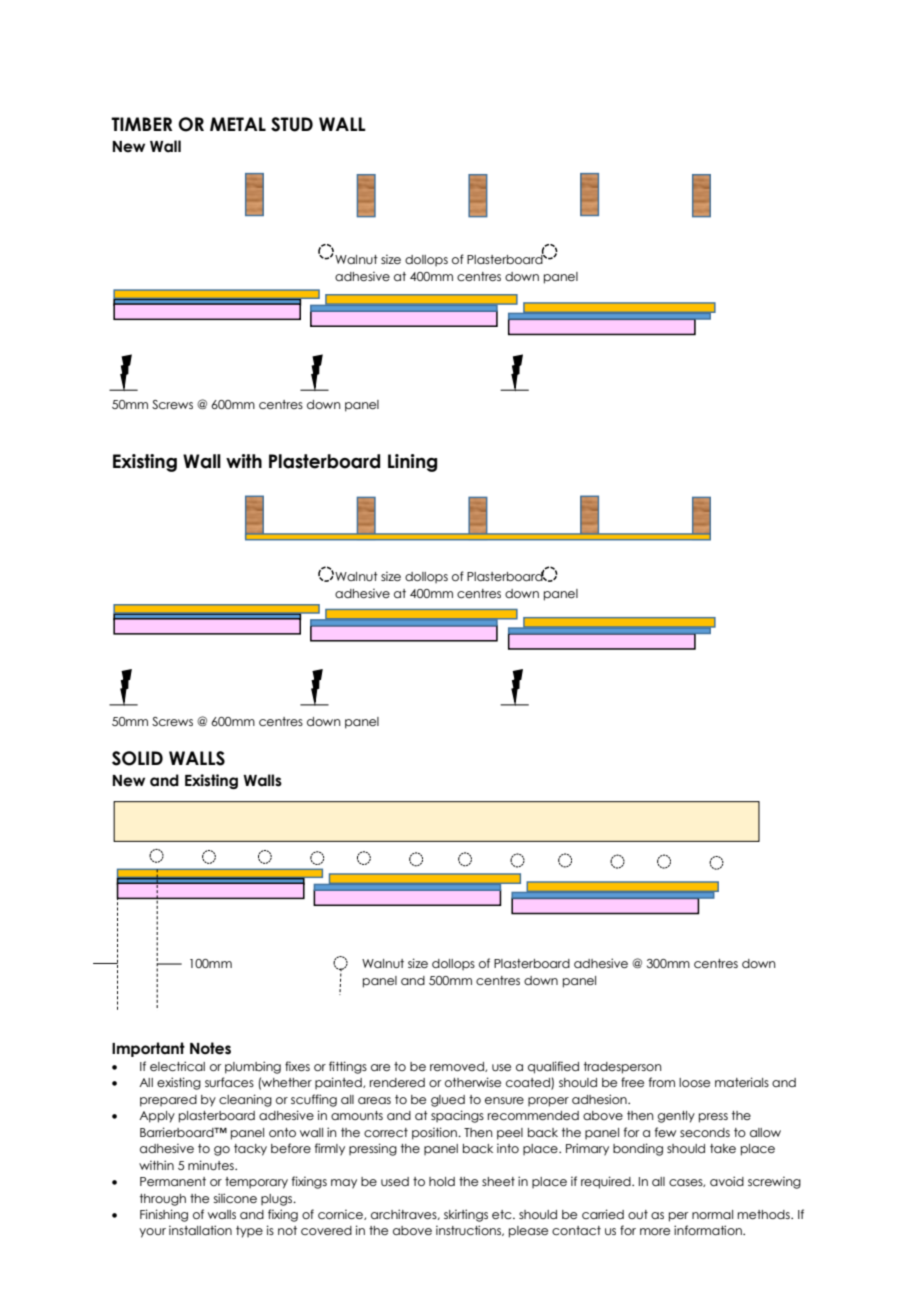 The width and height of the image is (924, 1308). I want to click on STUD, so click(292, 124).
